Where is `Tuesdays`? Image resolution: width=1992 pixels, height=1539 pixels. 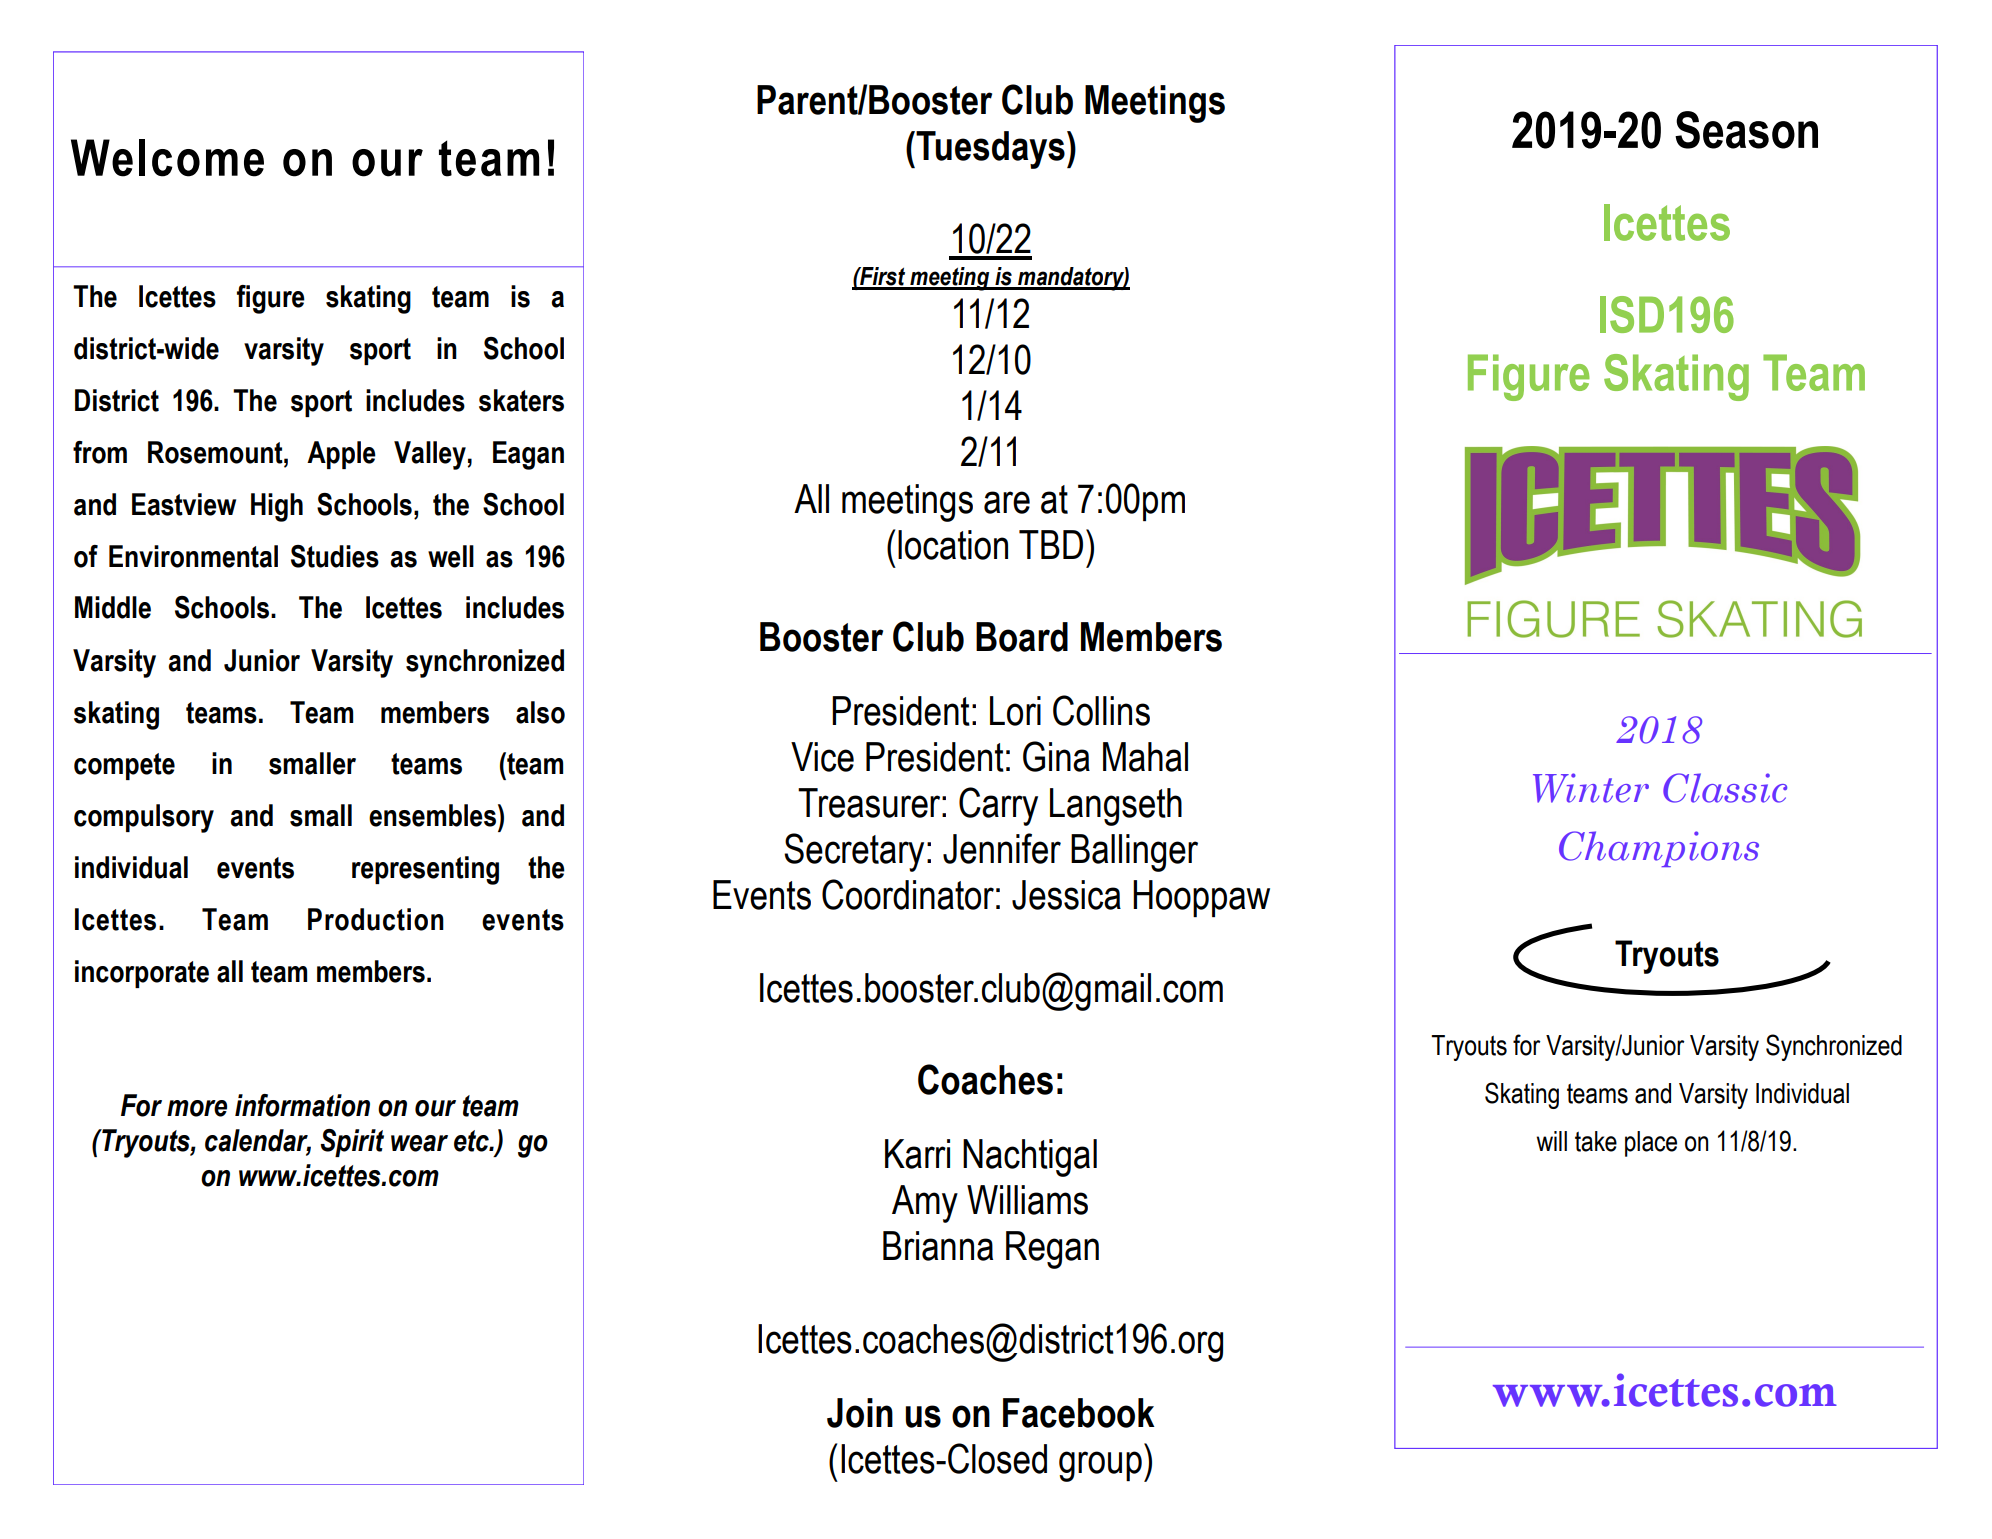
Tuesdays is located at coordinates (990, 150).
